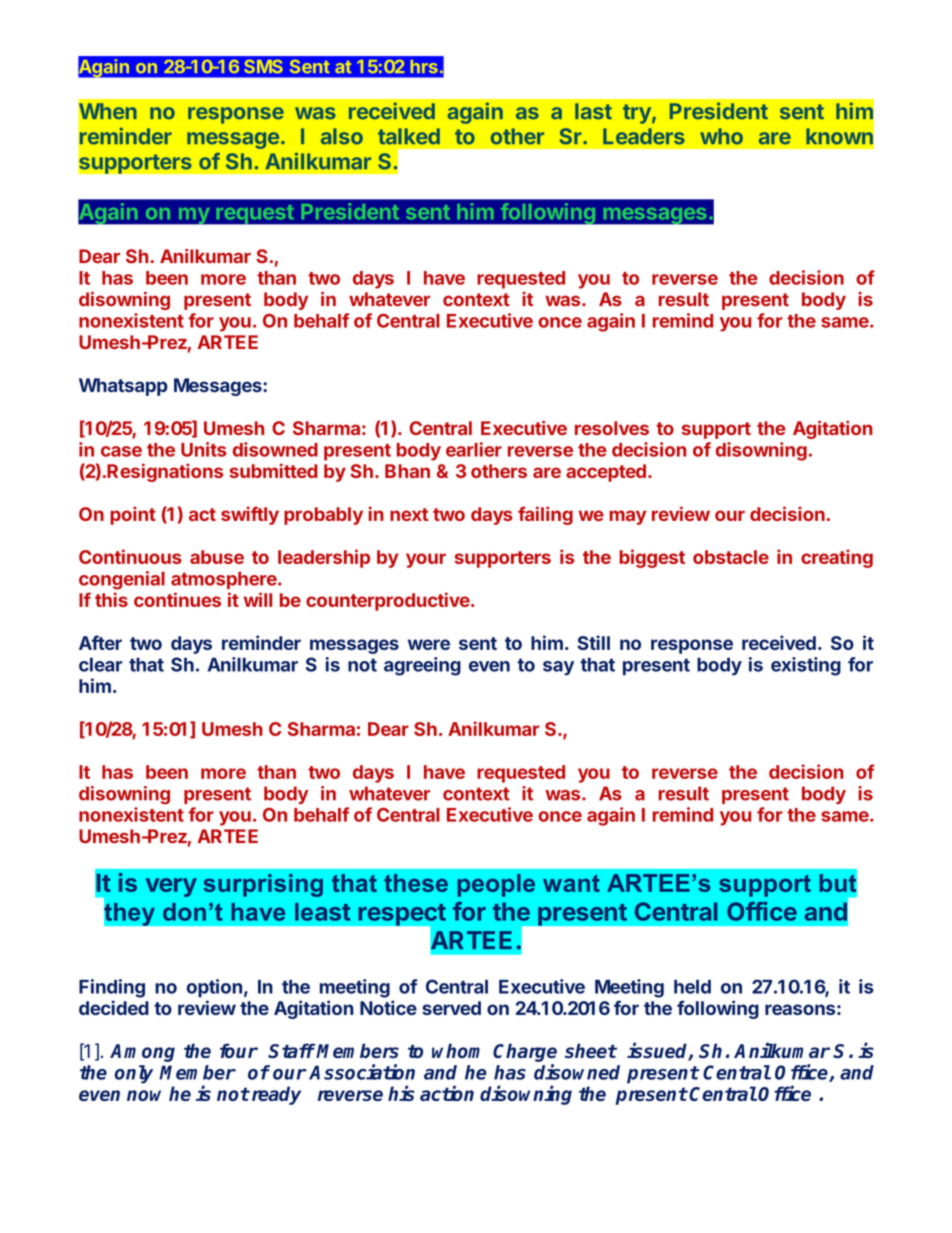 This page has width=952, height=1233. What do you see at coordinates (177, 599) in the page?
I see `continues` at bounding box center [177, 599].
